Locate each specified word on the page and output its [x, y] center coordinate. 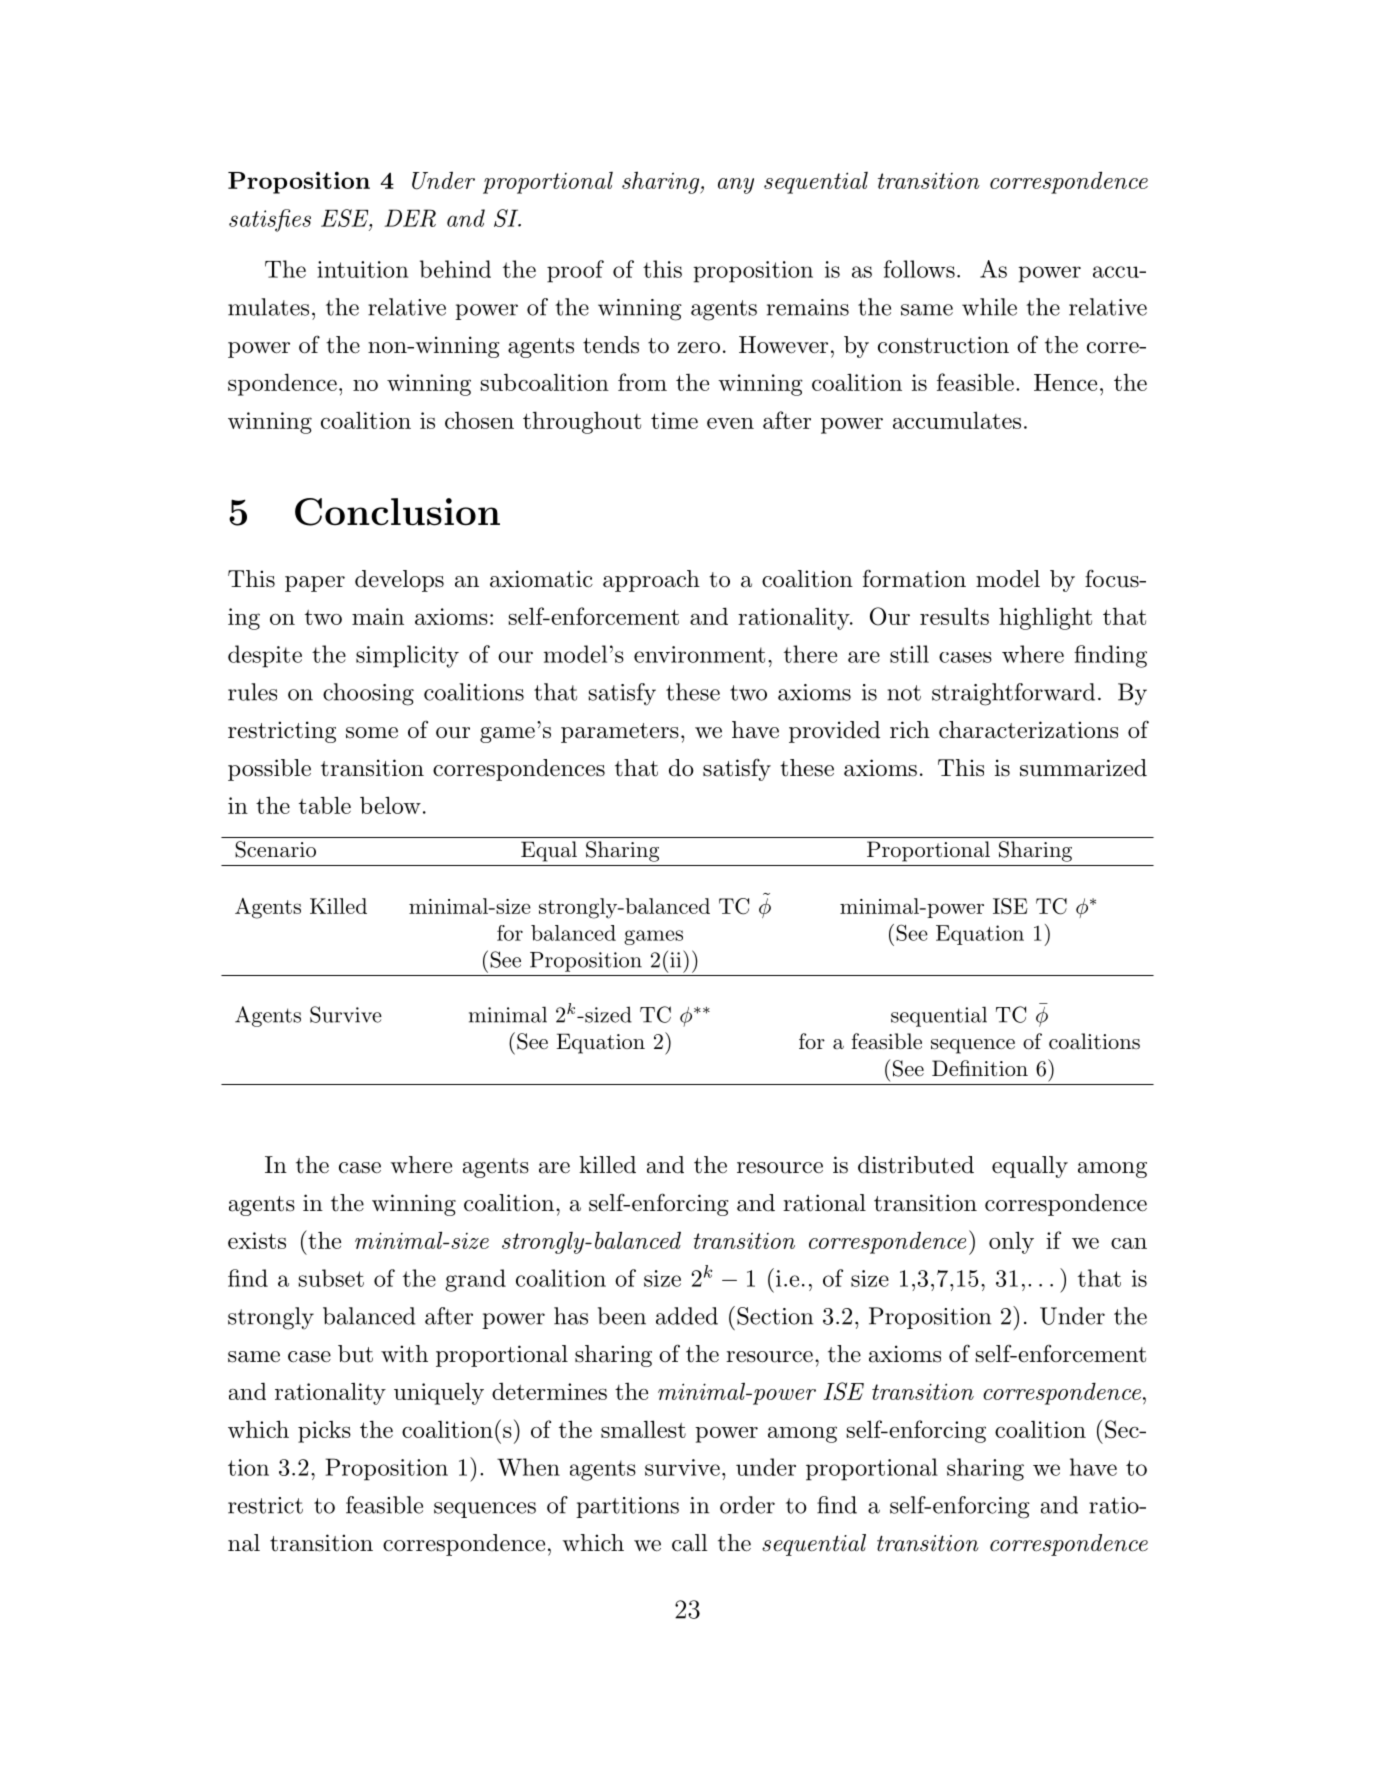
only [1011, 1242]
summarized [1083, 768]
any [736, 186]
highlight [1045, 618]
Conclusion [397, 512]
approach [651, 581]
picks [324, 1432]
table [325, 805]
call [689, 1543]
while [989, 307]
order [747, 1505]
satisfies [270, 220]
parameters [620, 733]
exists [257, 1240]
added [687, 1316]
